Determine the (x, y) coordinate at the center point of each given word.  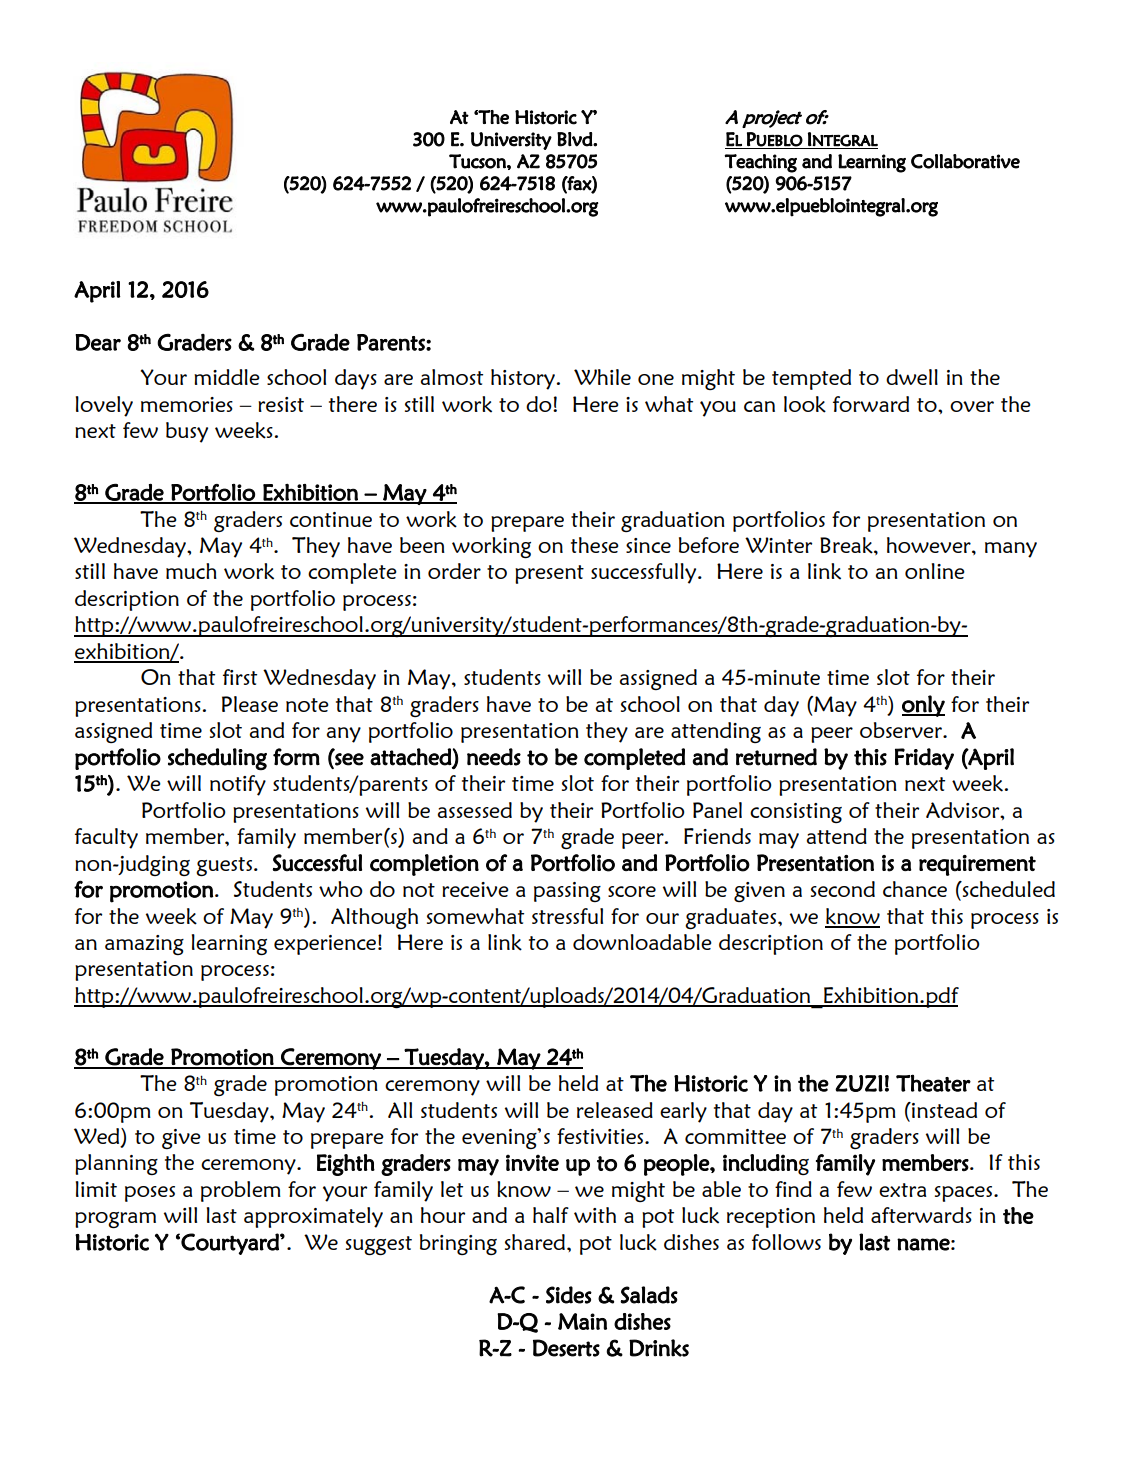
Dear (98, 342)
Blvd (575, 139)
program (115, 1220)
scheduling (217, 759)
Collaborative (965, 161)
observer (902, 730)
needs (494, 757)
